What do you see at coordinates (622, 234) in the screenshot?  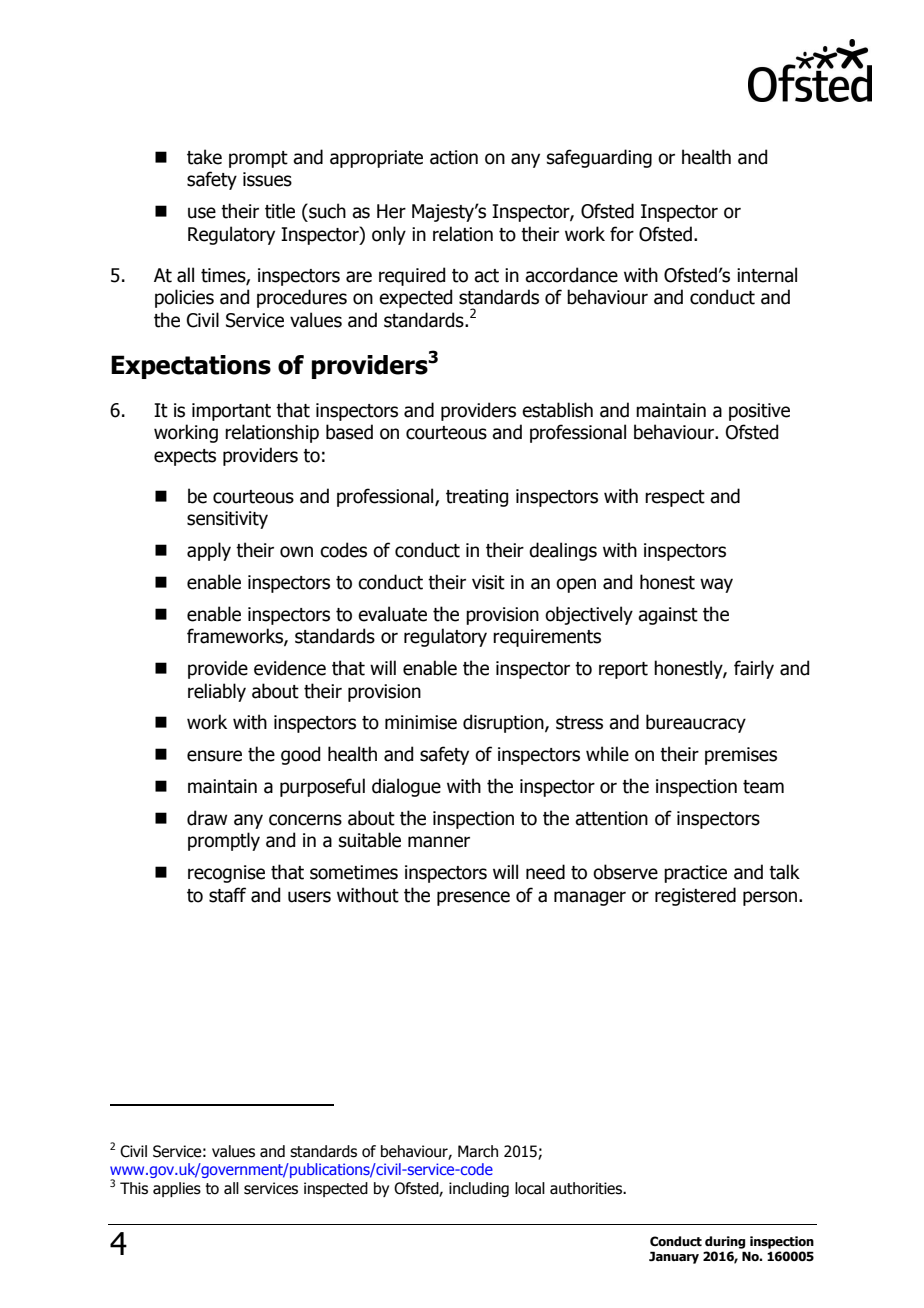 I see `for` at bounding box center [622, 234].
